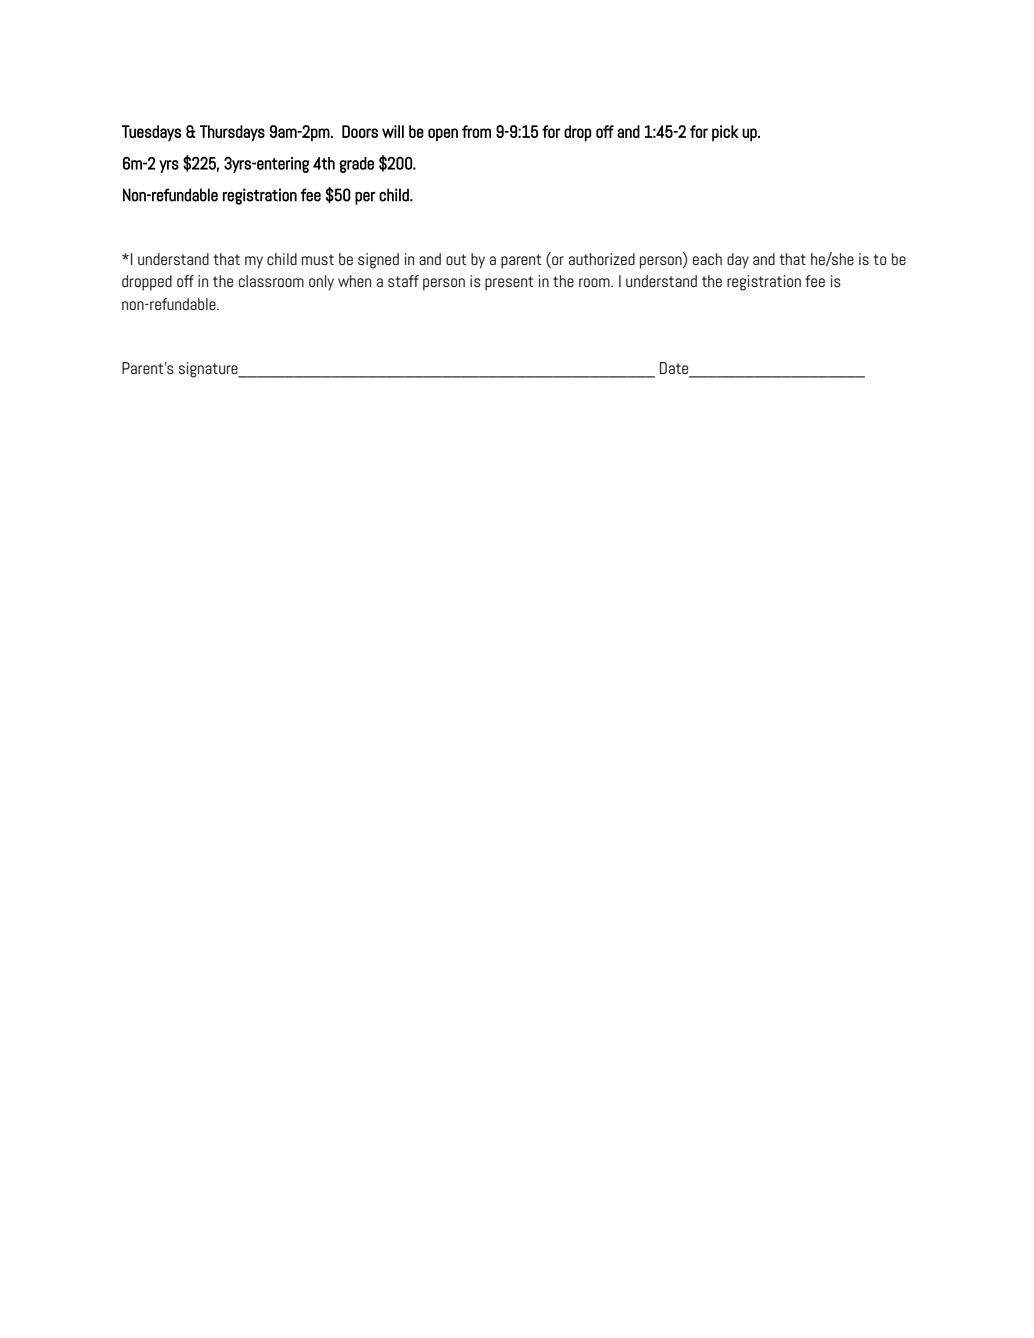  What do you see at coordinates (707, 259) in the image?
I see `each` at bounding box center [707, 259].
